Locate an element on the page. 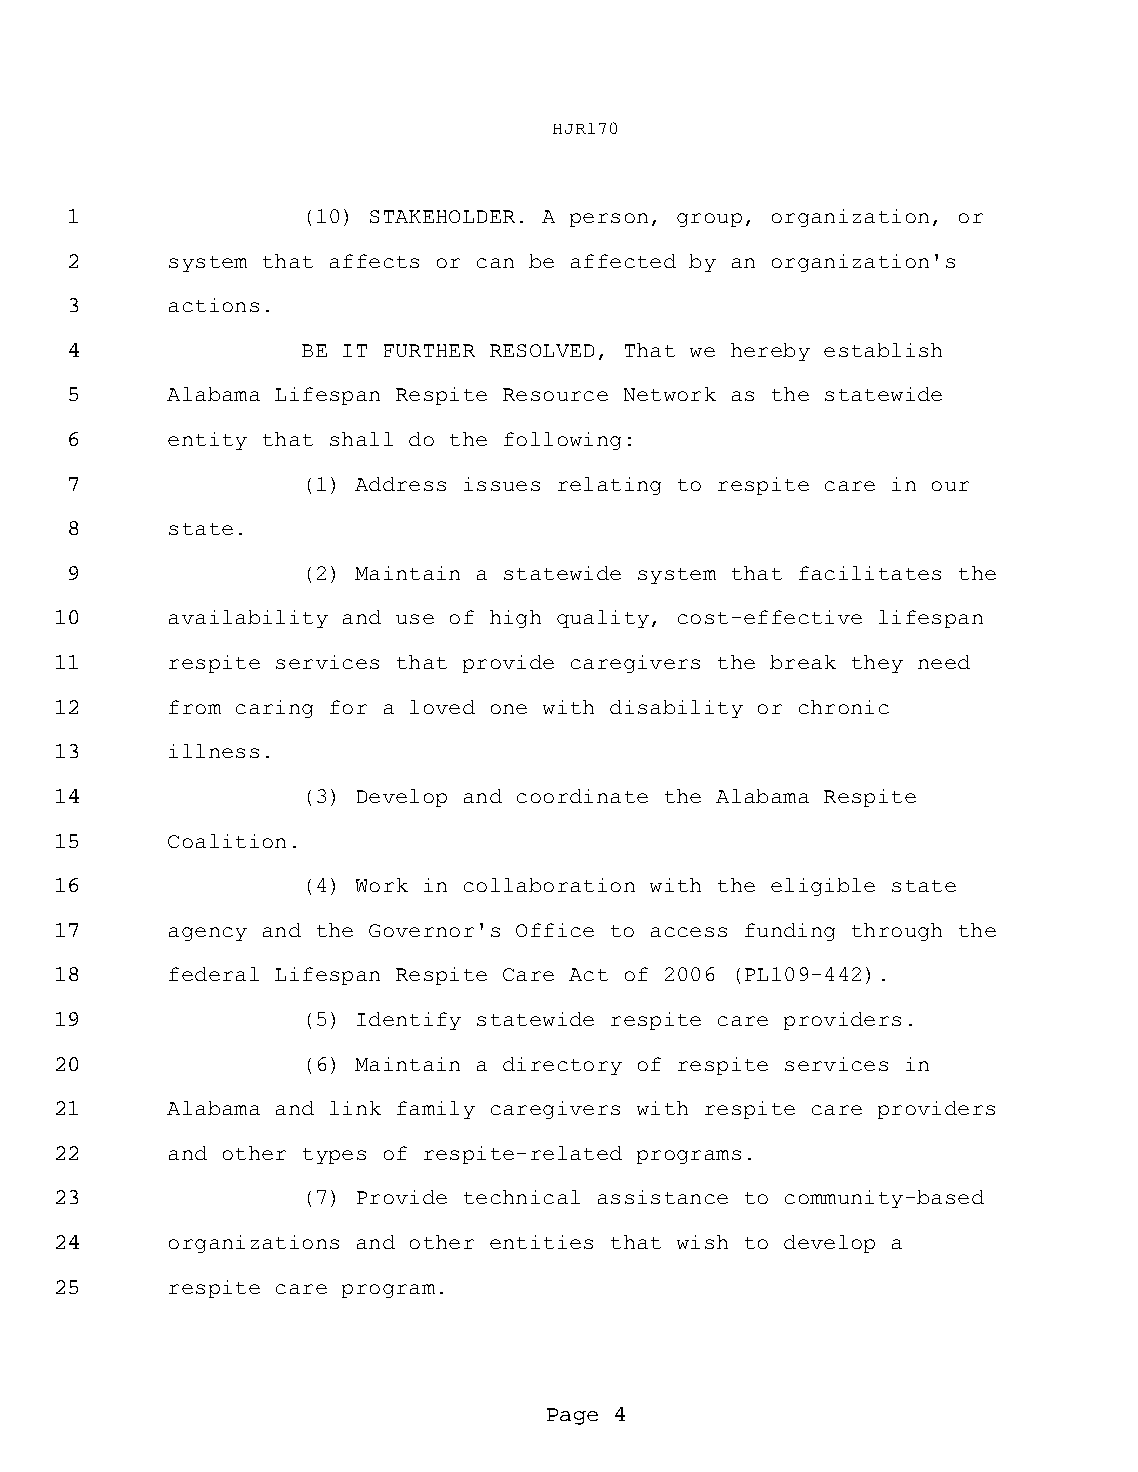  types is located at coordinates (334, 1156).
